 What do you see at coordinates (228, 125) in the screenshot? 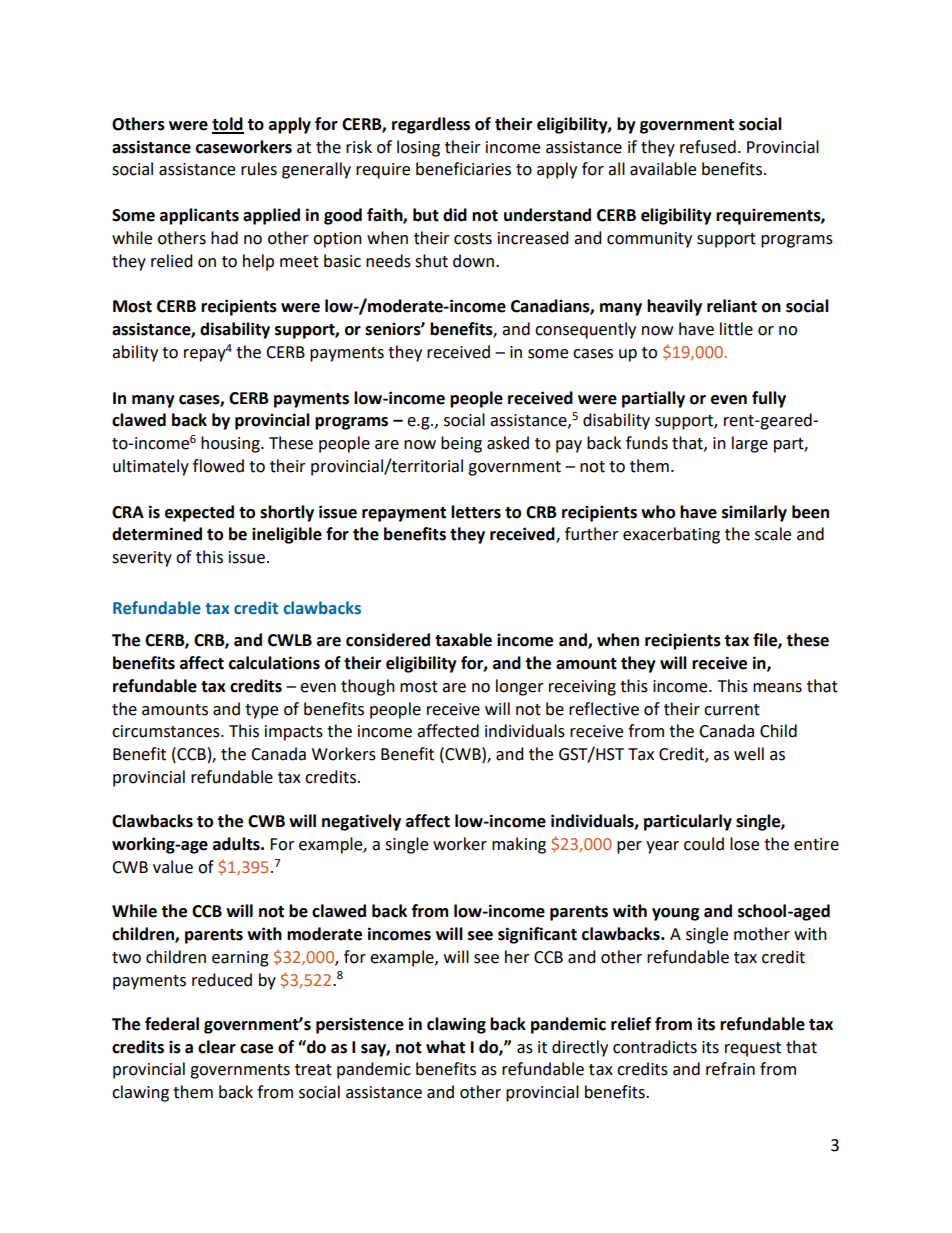
I see `told` at bounding box center [228, 125].
